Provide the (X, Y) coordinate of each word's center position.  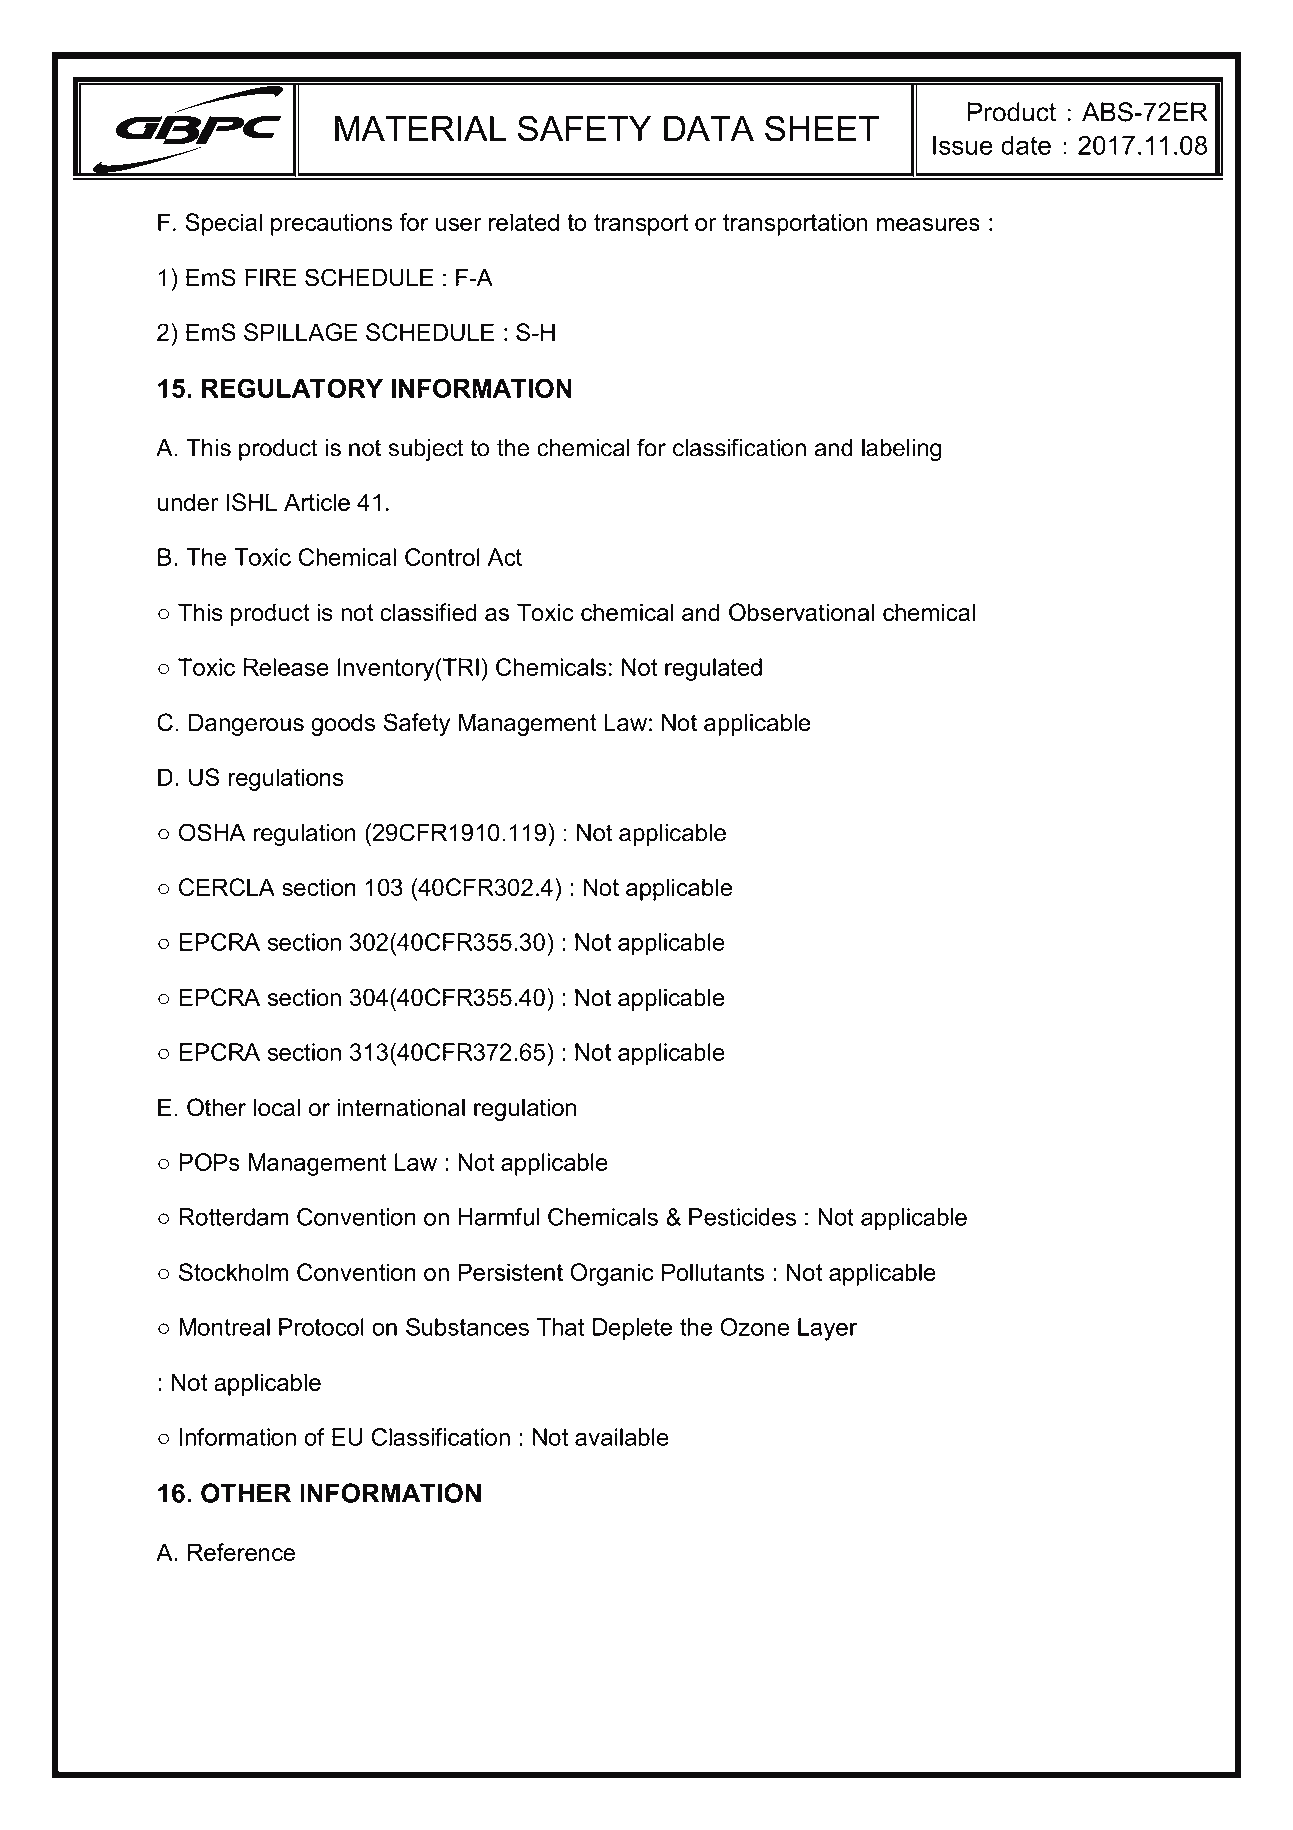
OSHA (212, 832)
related (524, 222)
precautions (332, 224)
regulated (713, 669)
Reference (241, 1552)
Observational (801, 612)
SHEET (822, 128)
